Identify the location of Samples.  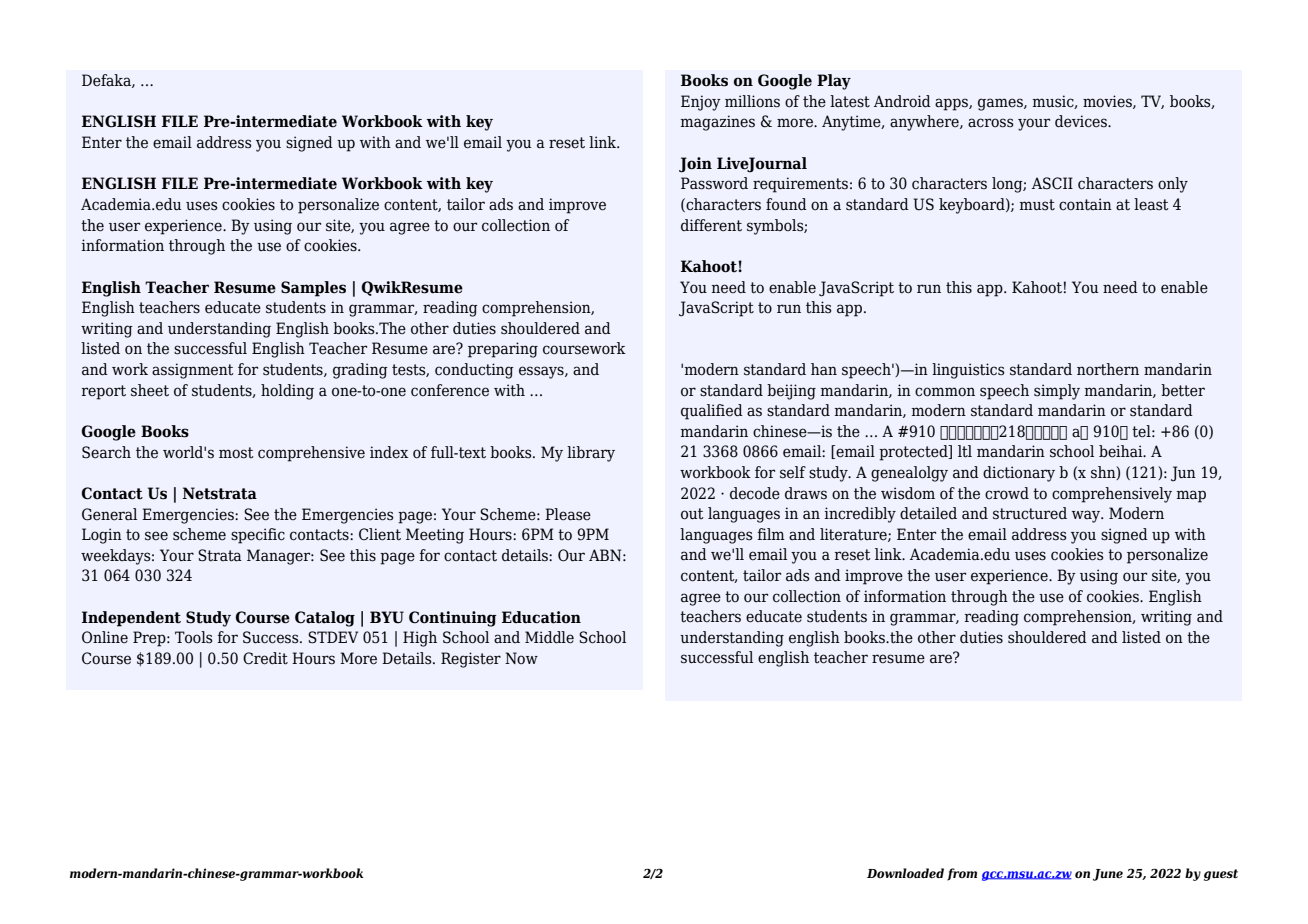
(313, 289).
